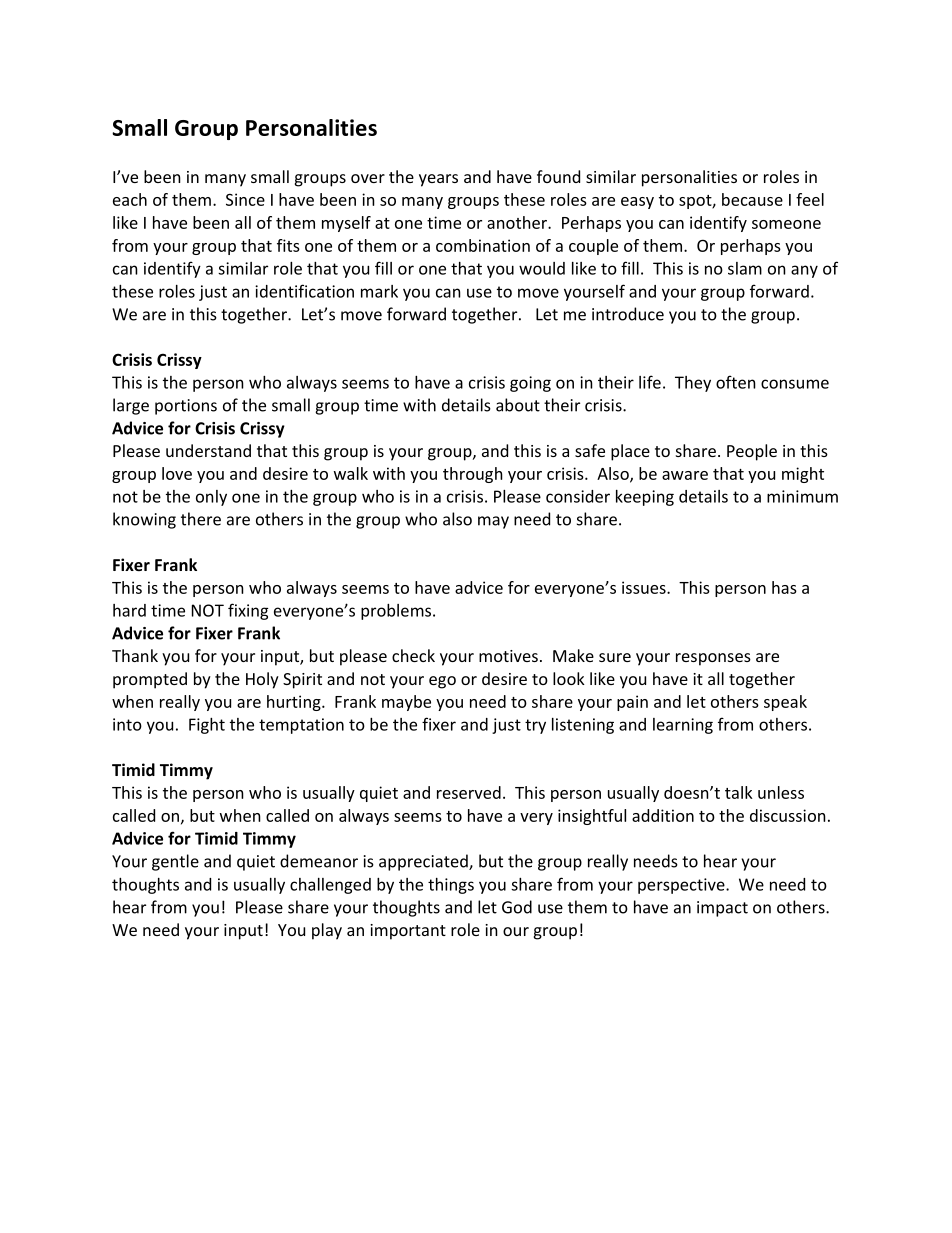 The width and height of the document is (952, 1233). I want to click on things, so click(451, 886).
